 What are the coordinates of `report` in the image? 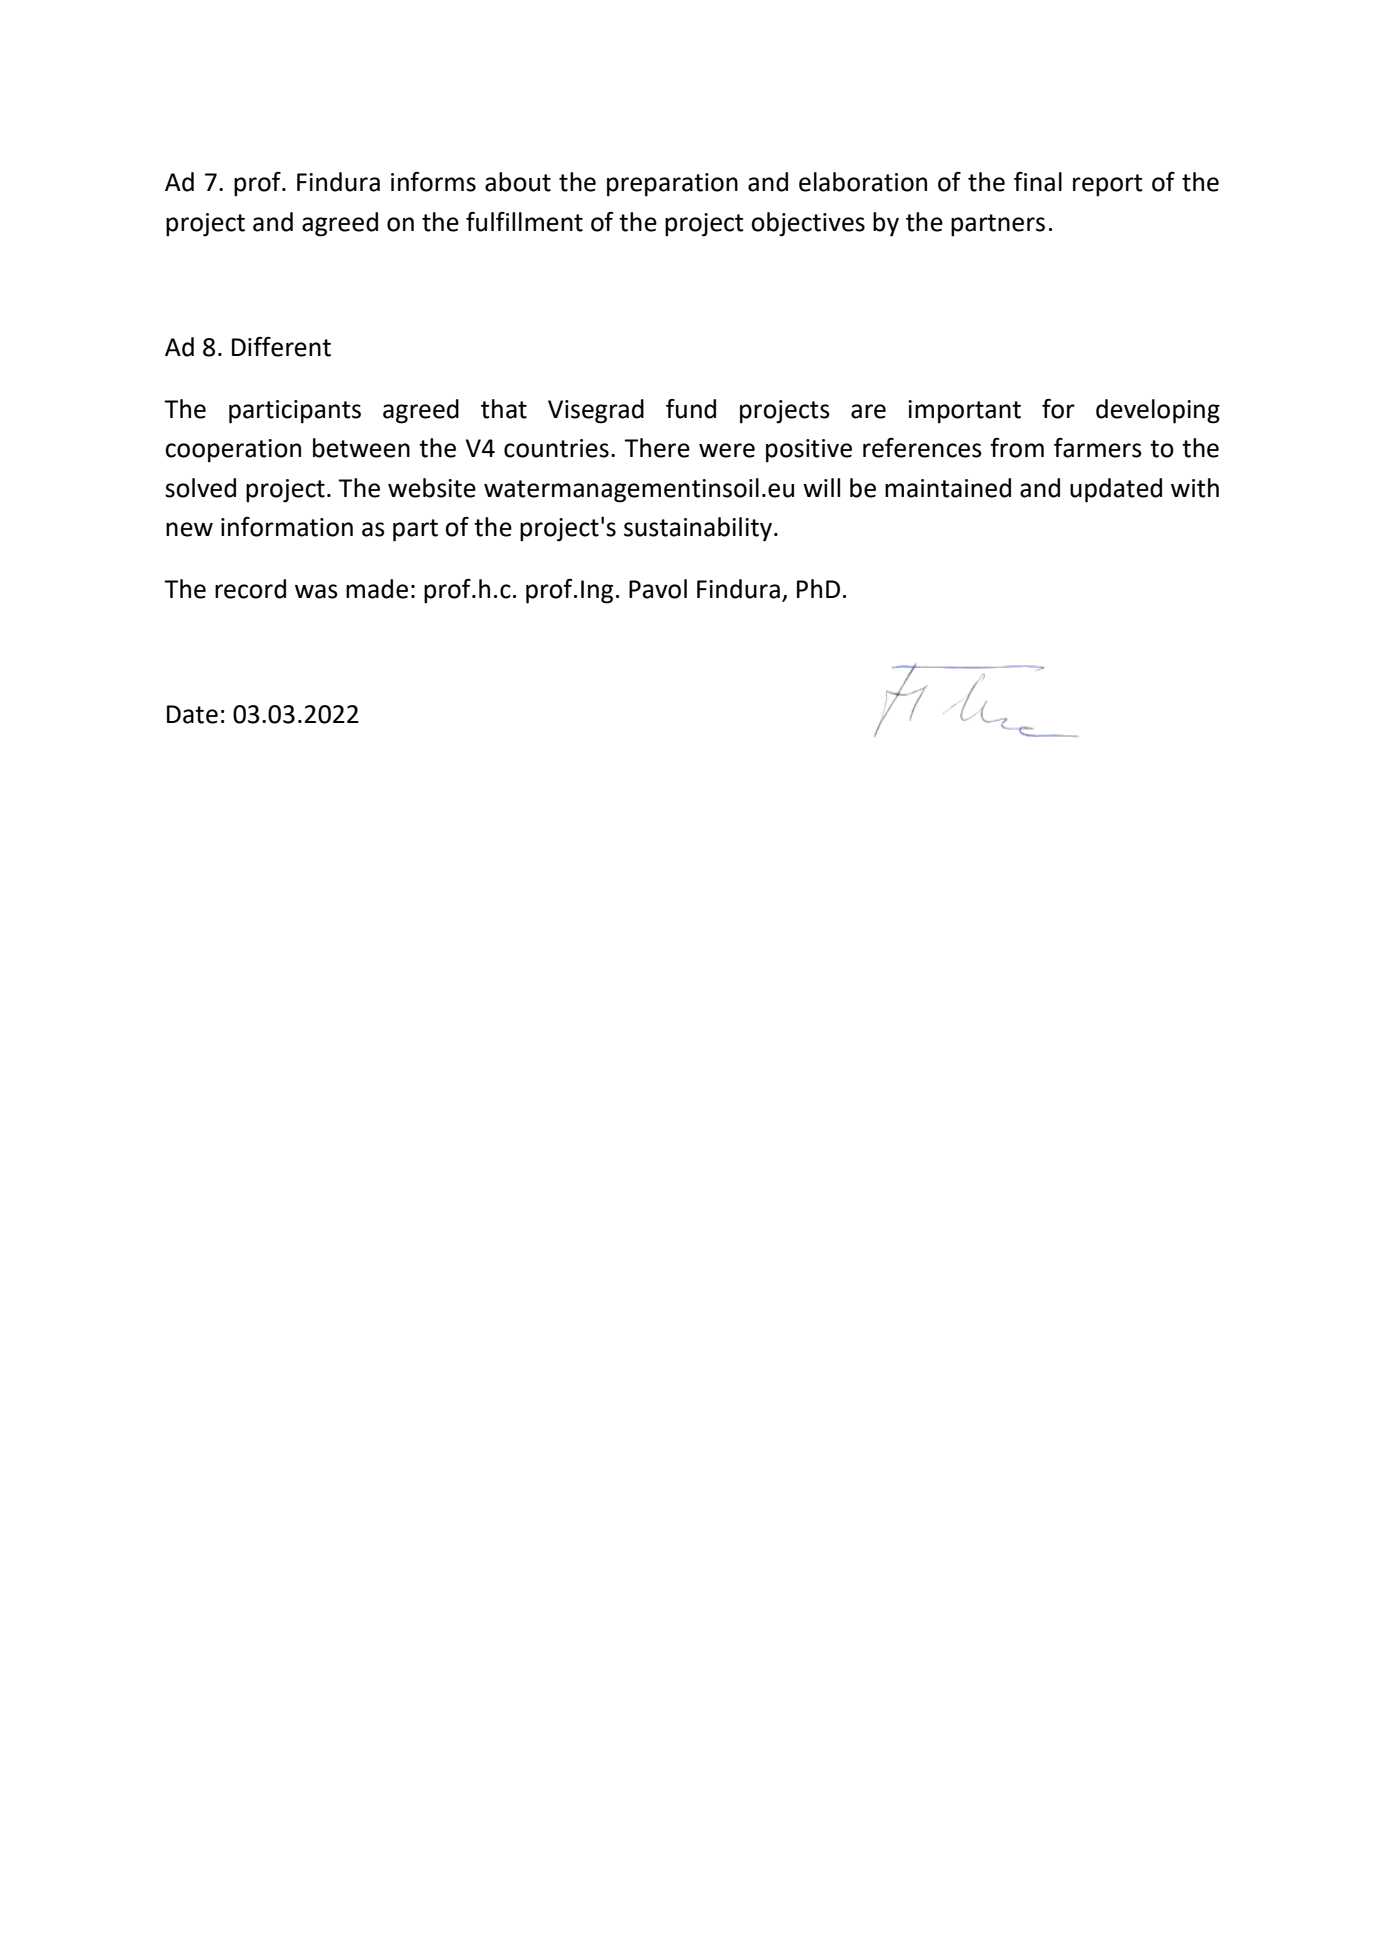 It's located at (1108, 185).
